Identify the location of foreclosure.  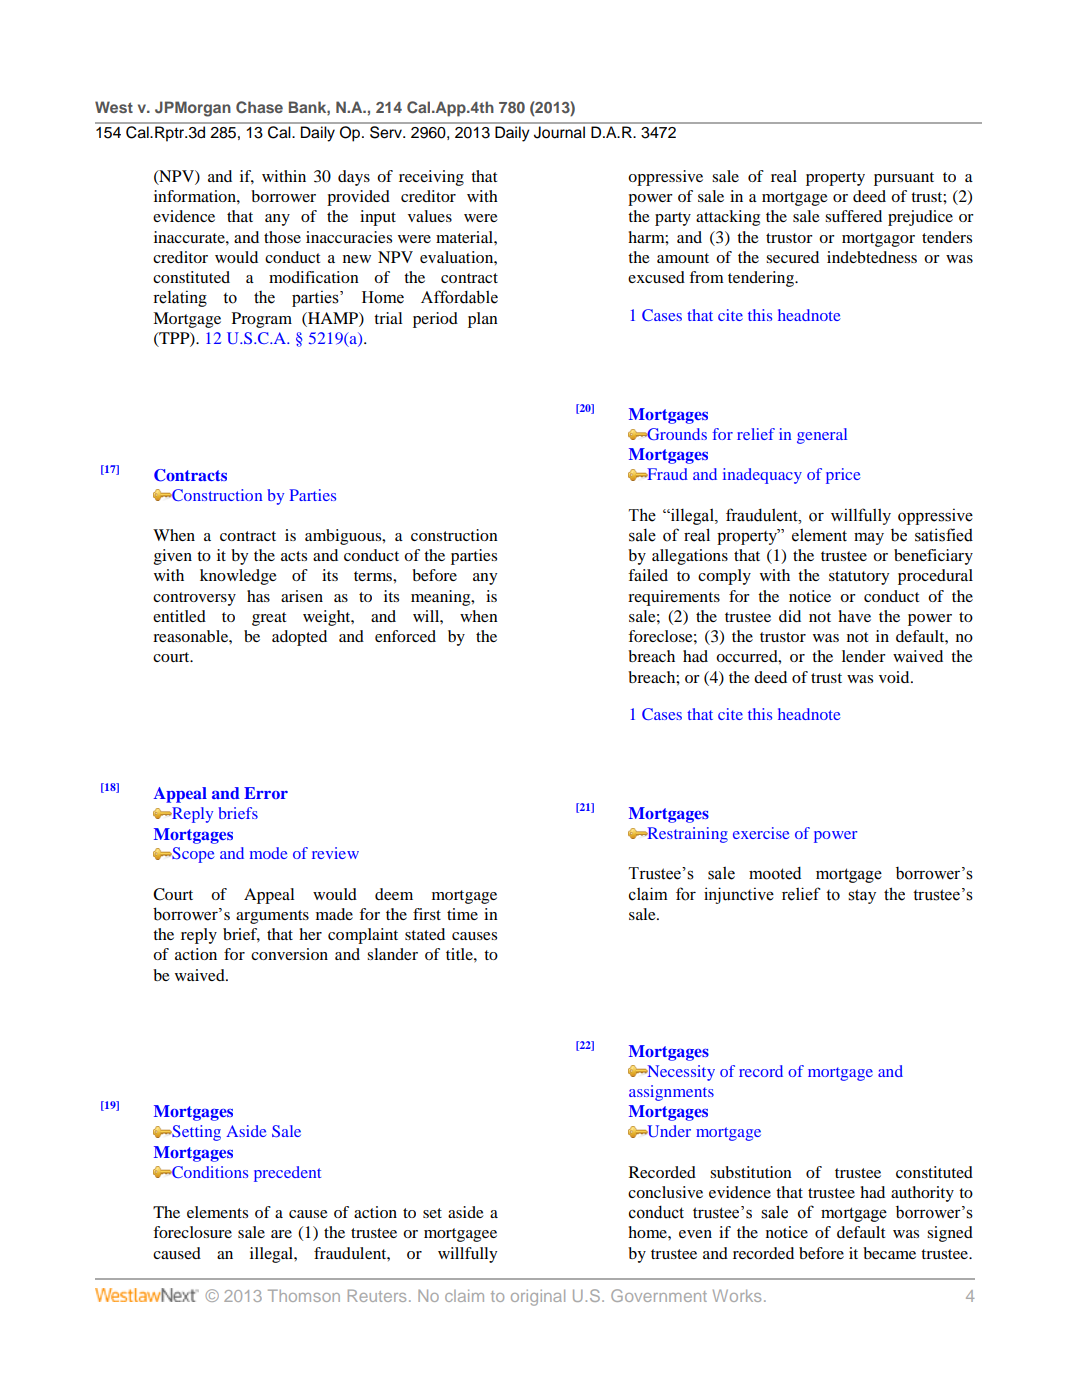
(192, 1232).
